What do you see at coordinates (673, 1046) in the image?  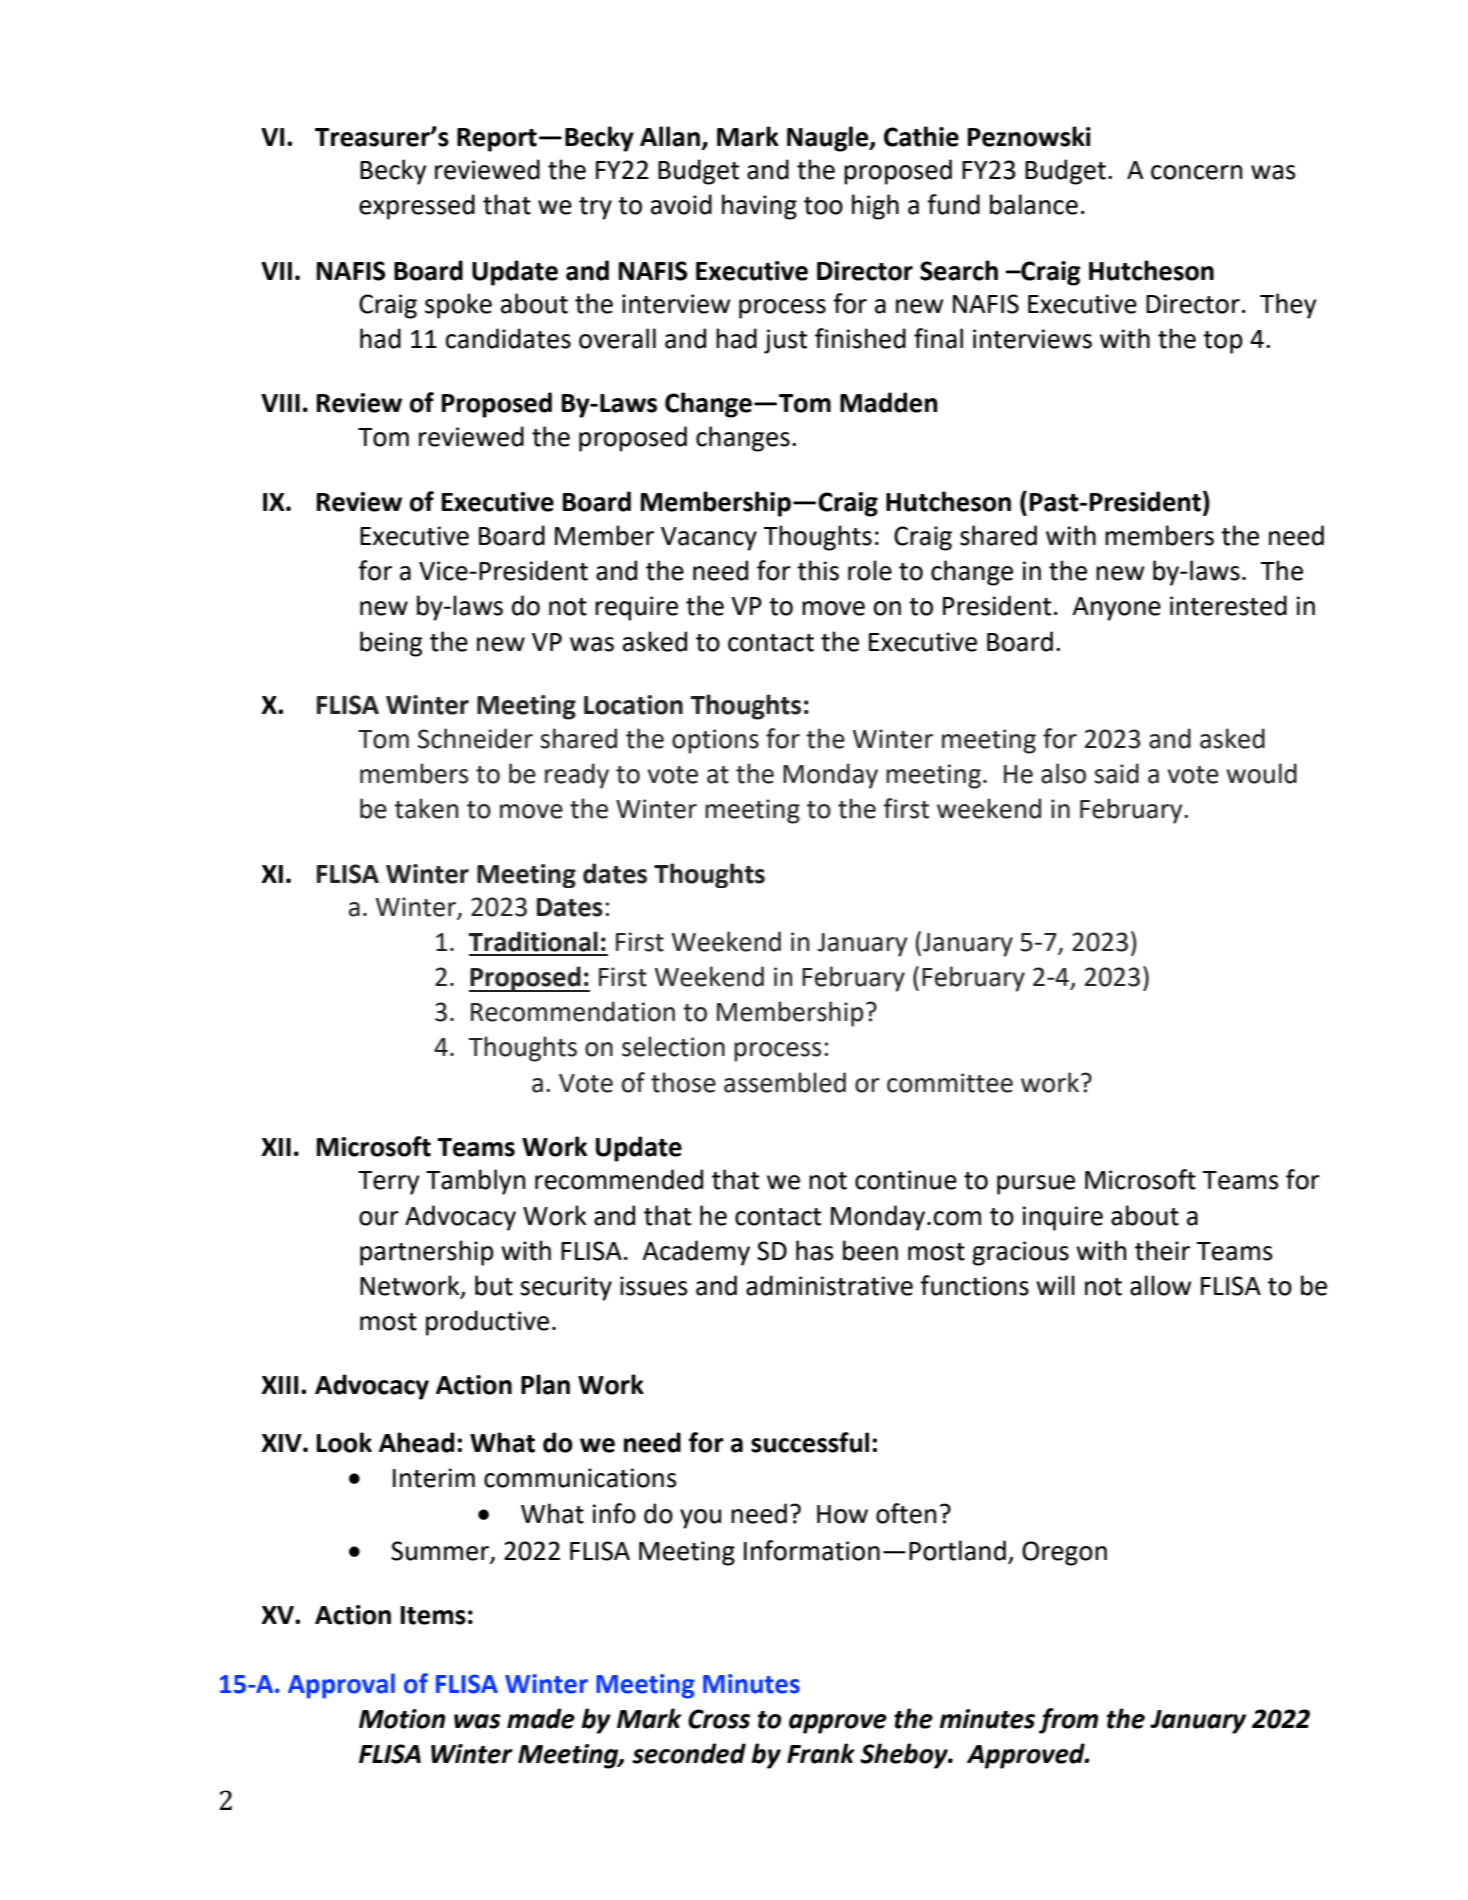 I see `selection` at bounding box center [673, 1046].
